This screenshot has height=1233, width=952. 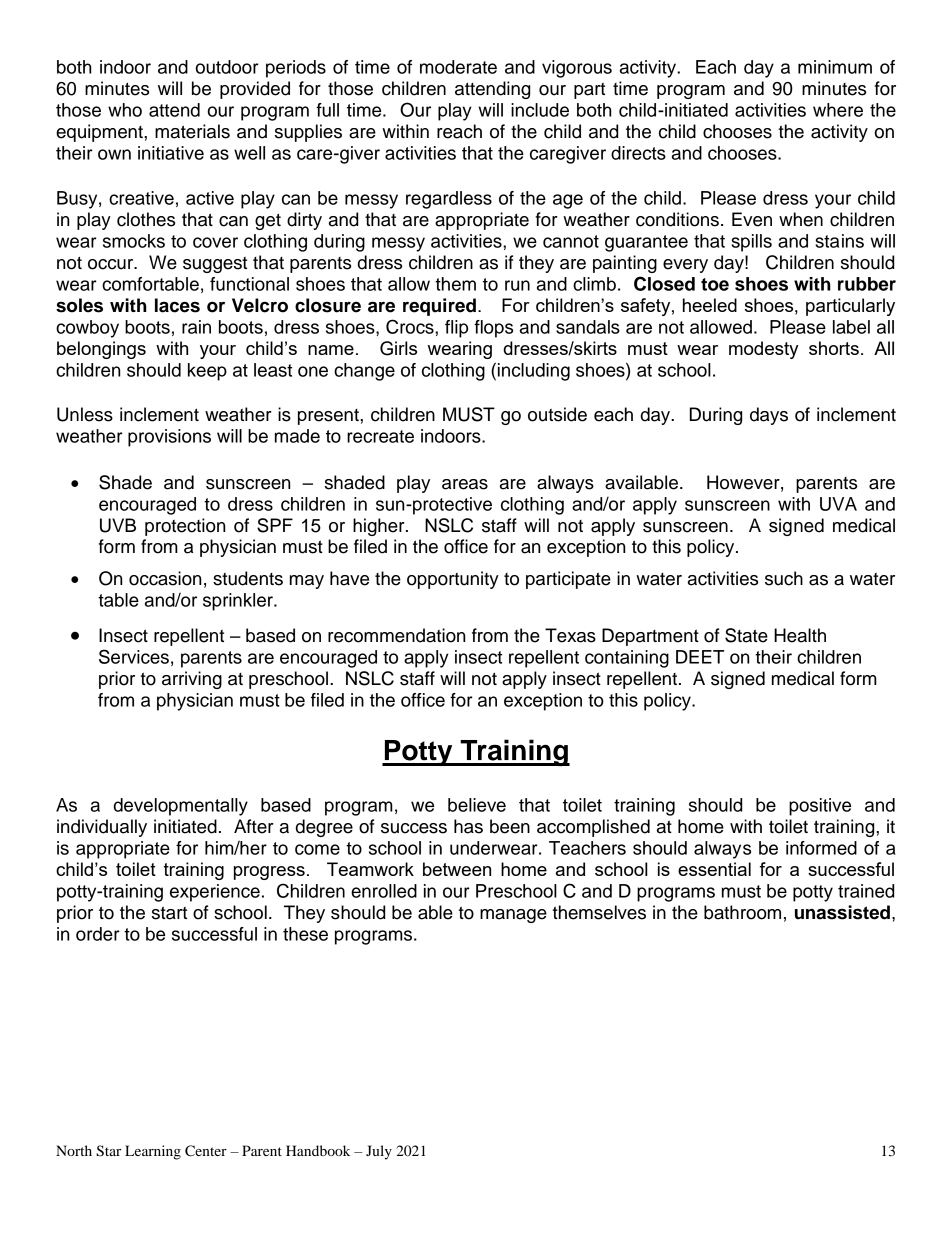 What do you see at coordinates (742, 912) in the screenshot?
I see `bathroom` at bounding box center [742, 912].
